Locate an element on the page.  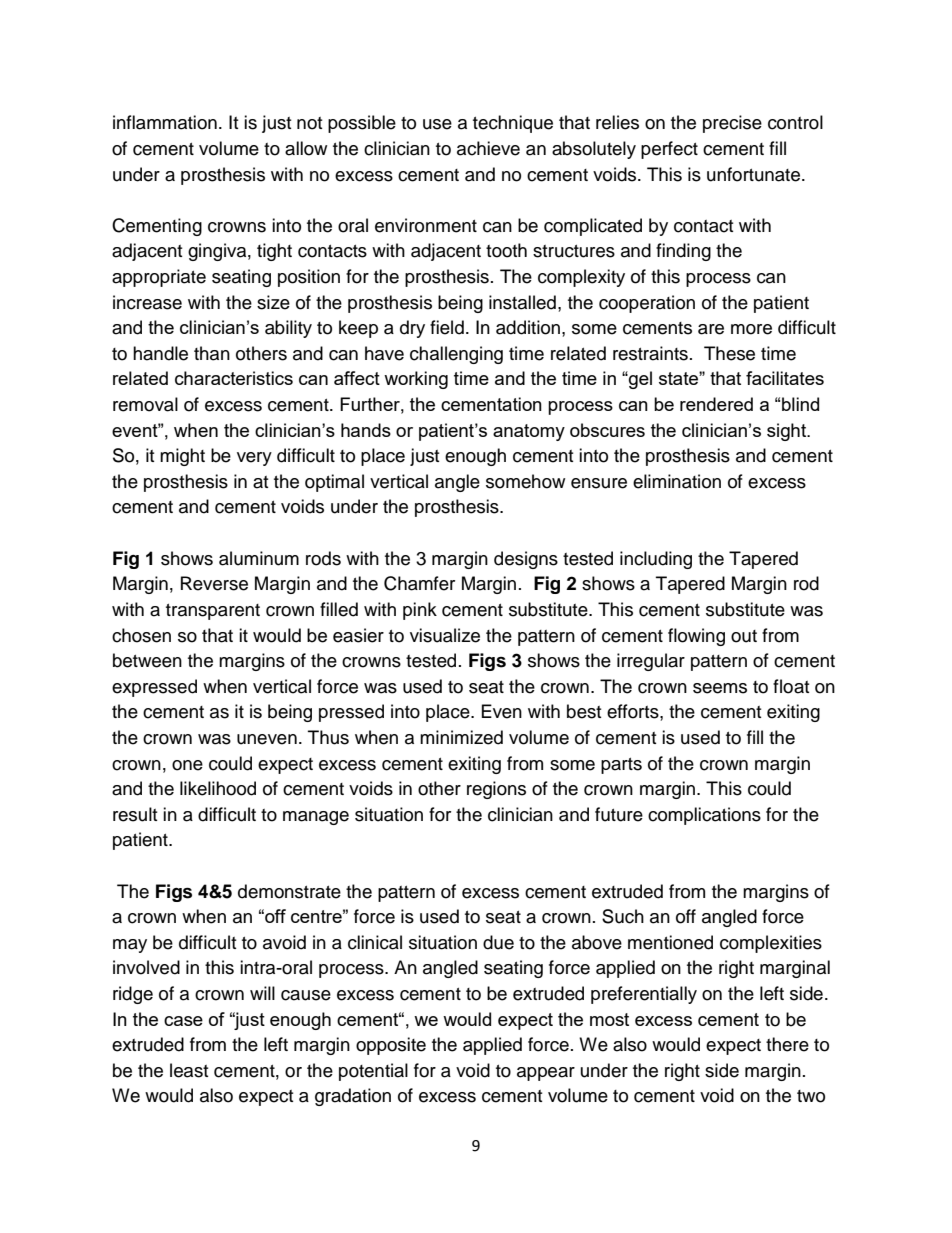
likelihood is located at coordinates (218, 788).
